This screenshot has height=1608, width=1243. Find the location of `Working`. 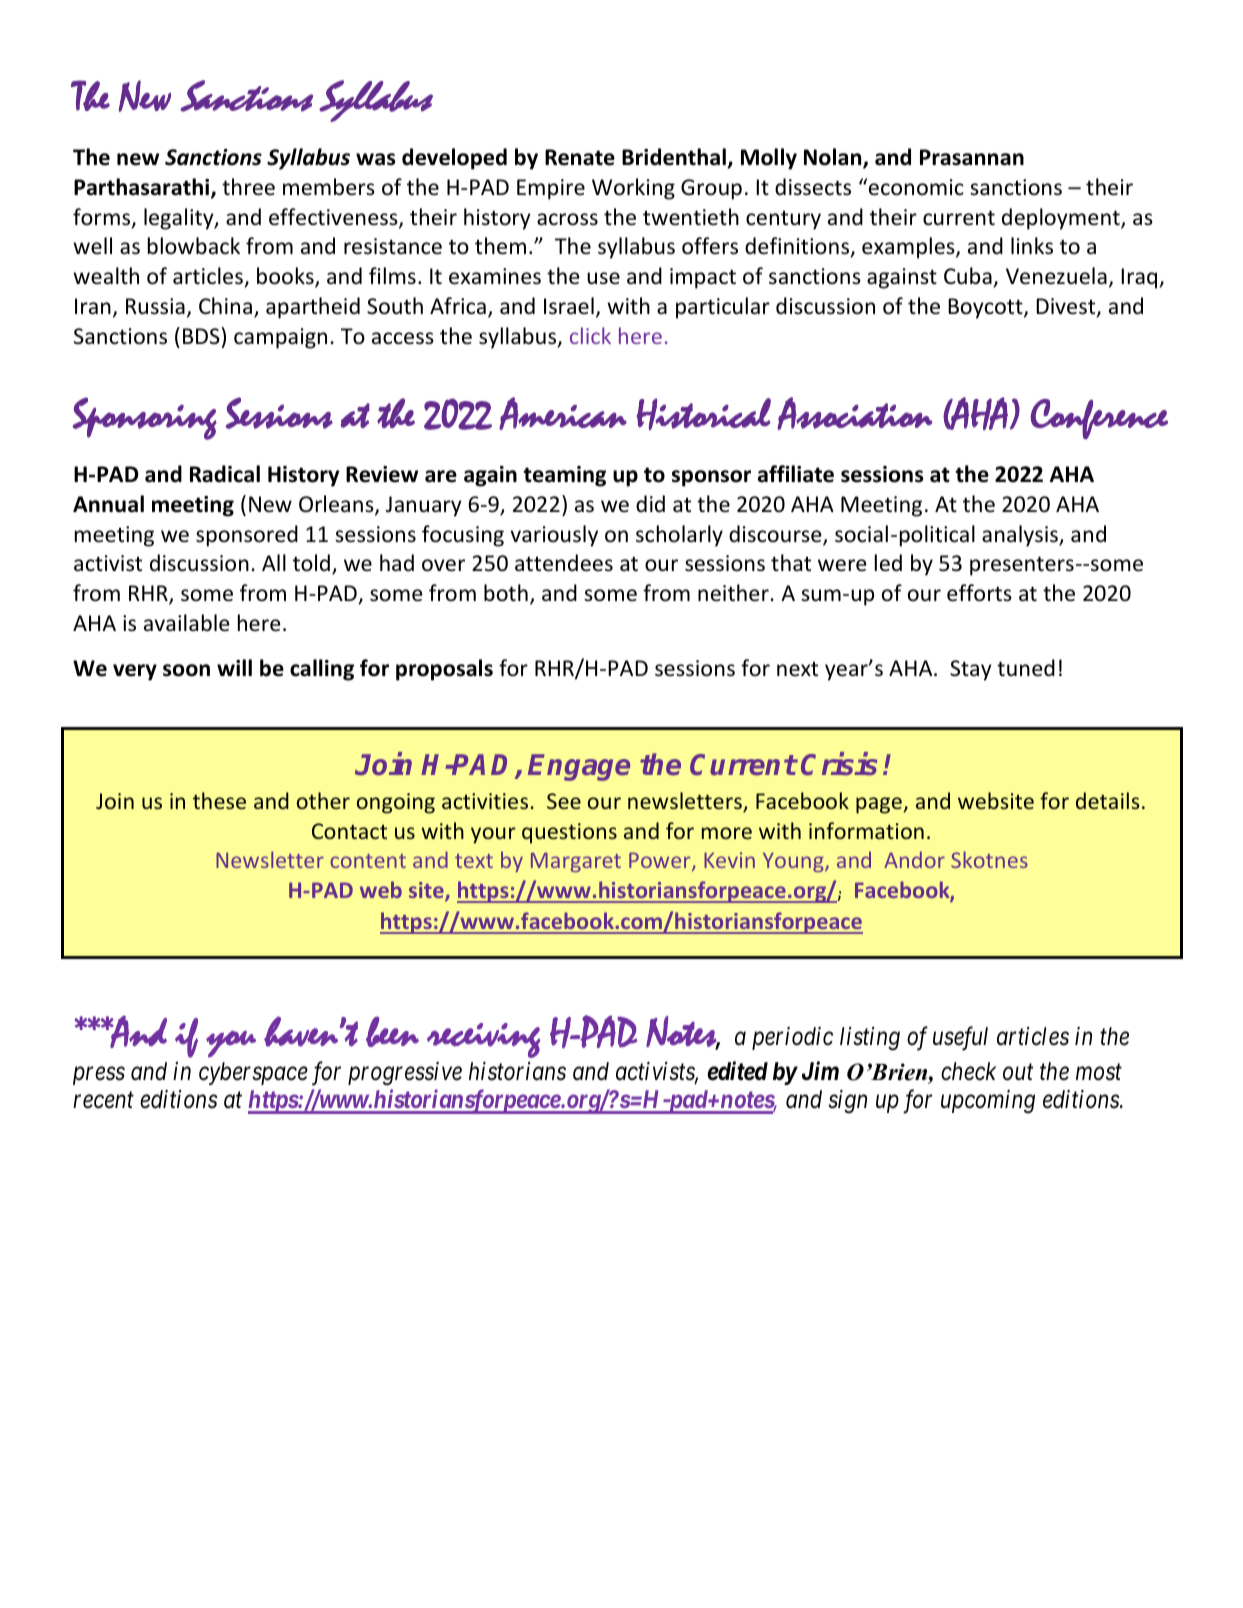

Working is located at coordinates (633, 189).
